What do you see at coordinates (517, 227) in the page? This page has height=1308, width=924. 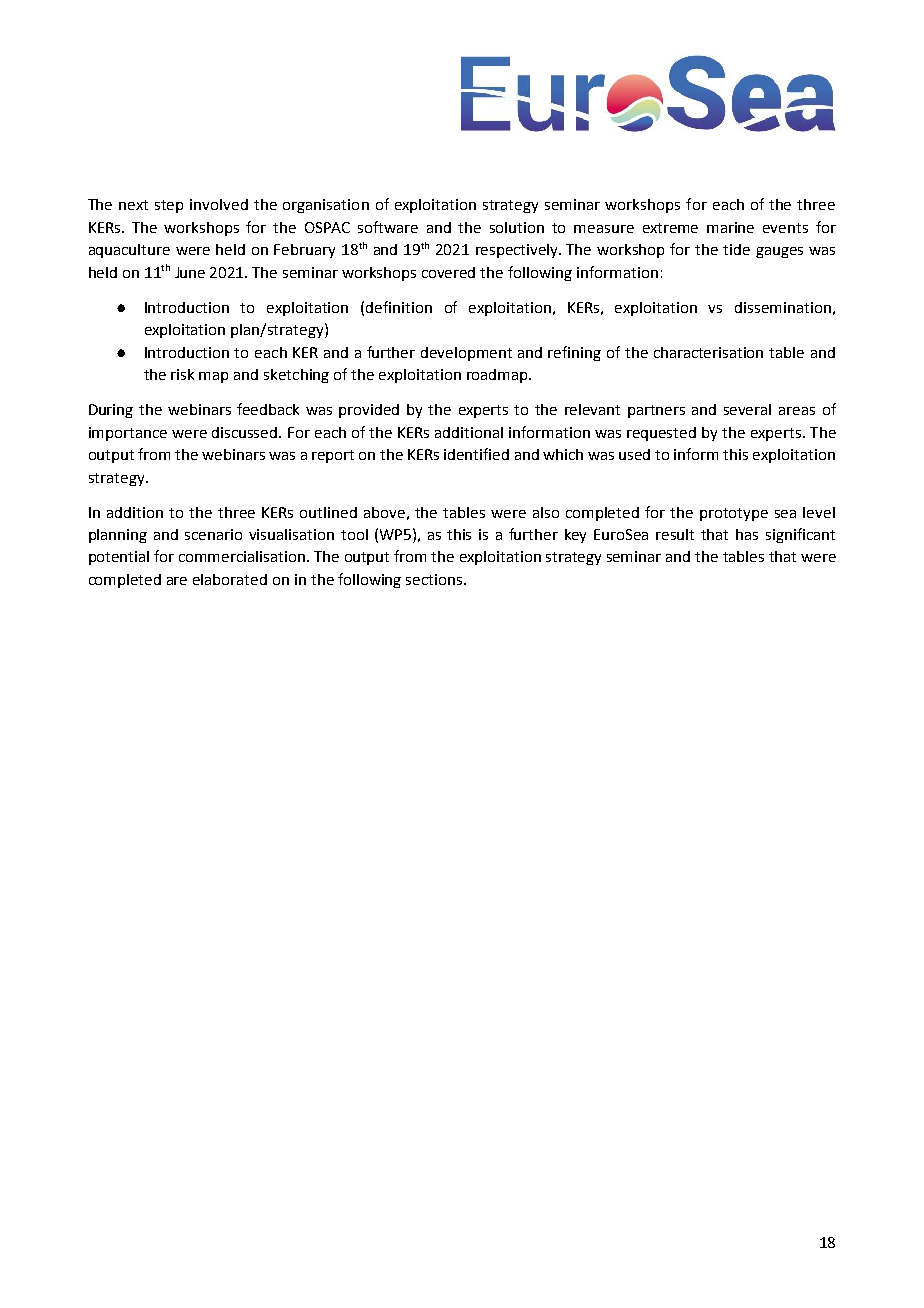 I see `solution` at bounding box center [517, 227].
